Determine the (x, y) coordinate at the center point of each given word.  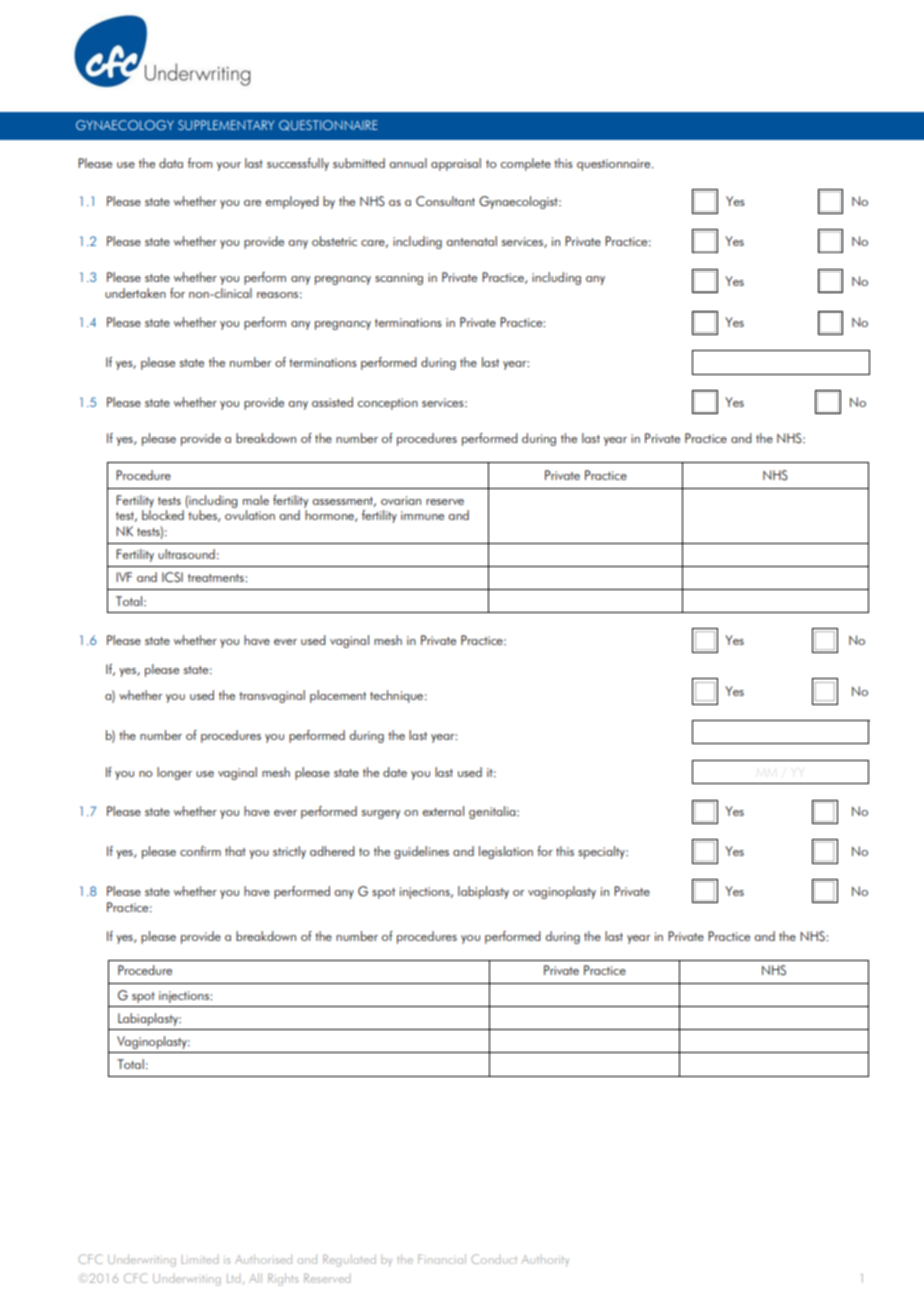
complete (526, 164)
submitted (359, 163)
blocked (163, 515)
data (171, 163)
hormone (330, 516)
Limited (200, 1261)
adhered (332, 851)
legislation (506, 852)
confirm (200, 851)
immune (422, 515)
